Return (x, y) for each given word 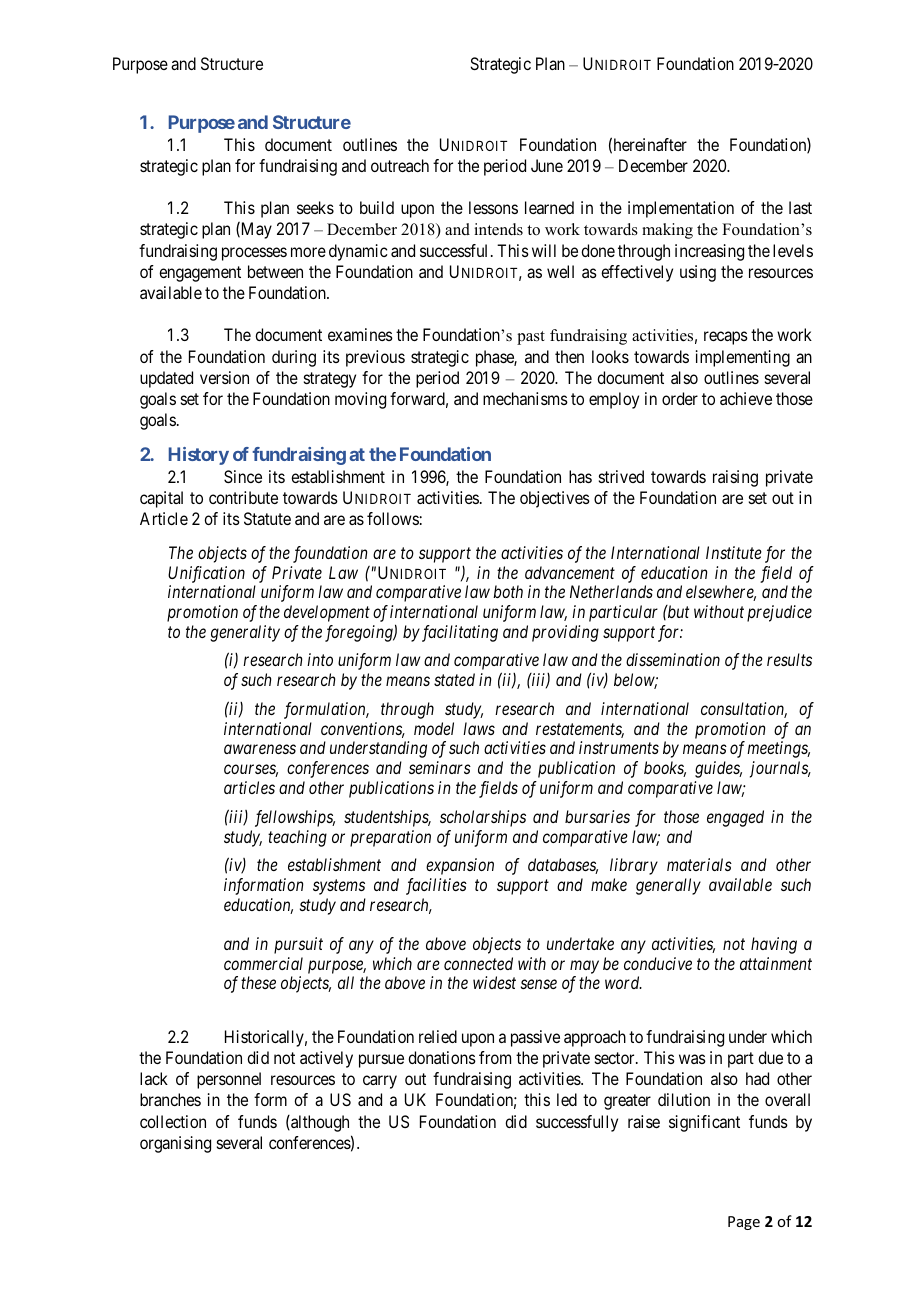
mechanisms (525, 398)
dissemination (673, 659)
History (199, 456)
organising (175, 1144)
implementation (681, 209)
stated (454, 679)
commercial (263, 963)
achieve (746, 398)
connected (478, 963)
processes (254, 254)
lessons (493, 207)
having (774, 945)
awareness (260, 749)
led (567, 1099)
